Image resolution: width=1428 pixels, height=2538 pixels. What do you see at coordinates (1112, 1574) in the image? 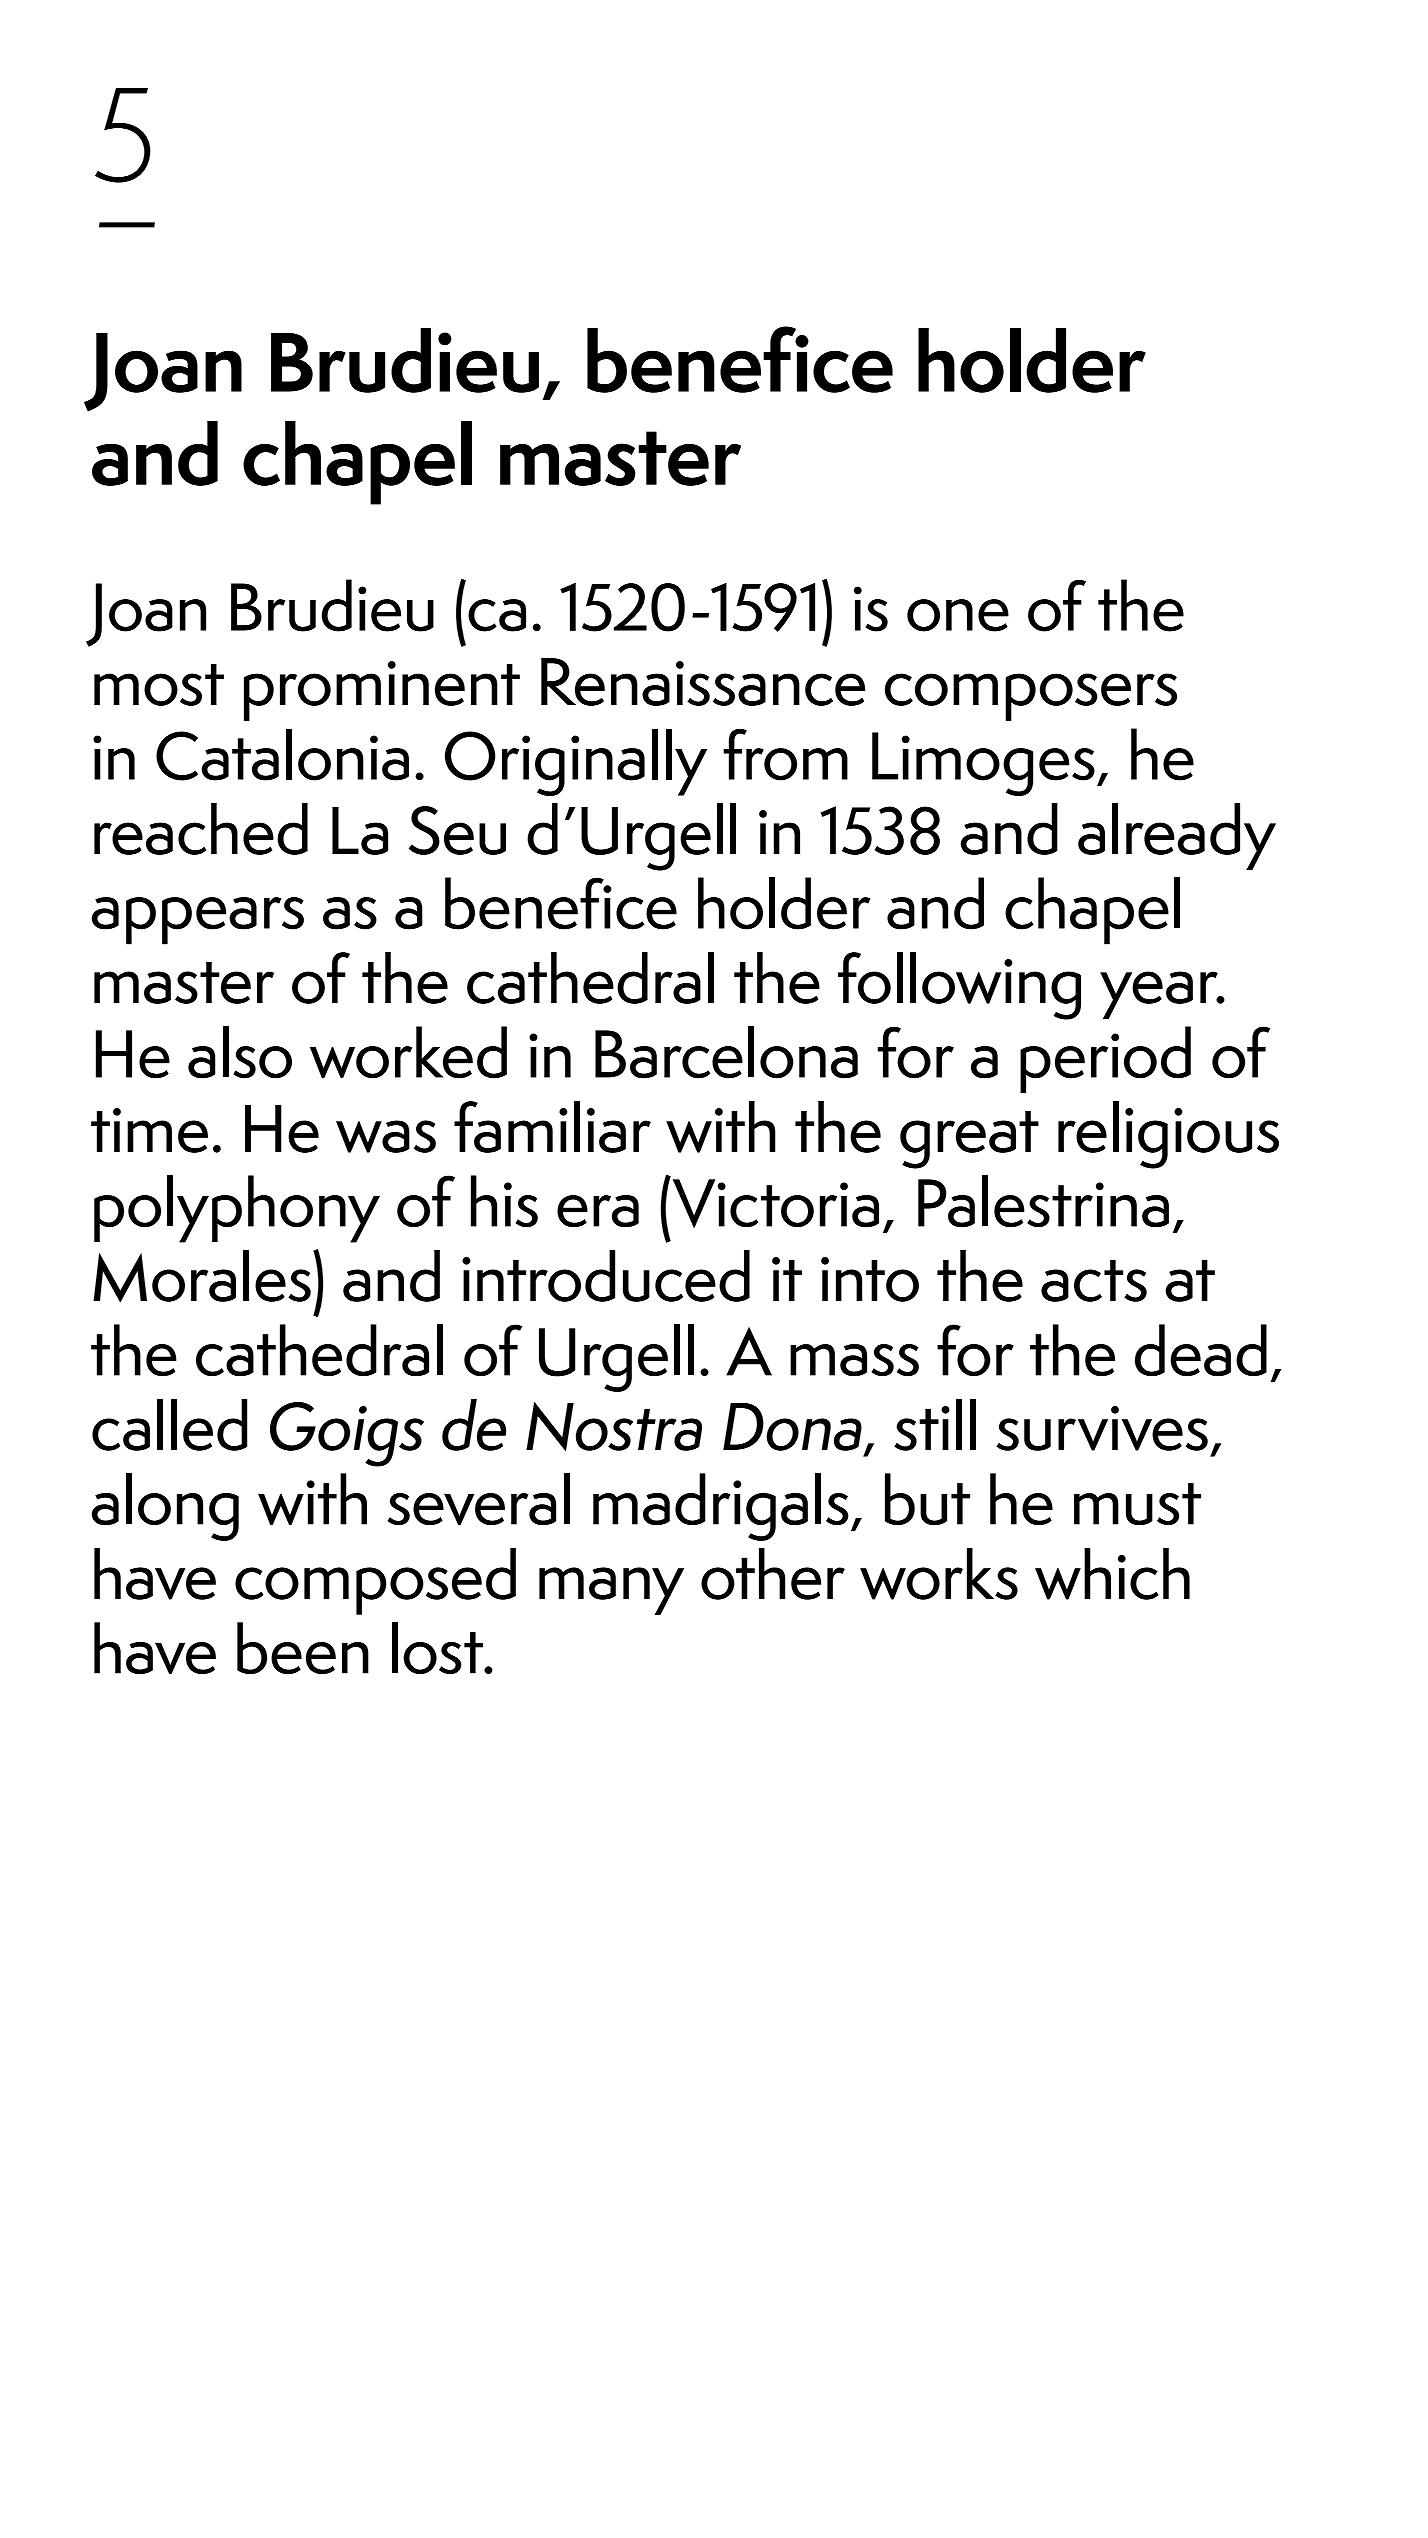
I see `which` at bounding box center [1112, 1574].
